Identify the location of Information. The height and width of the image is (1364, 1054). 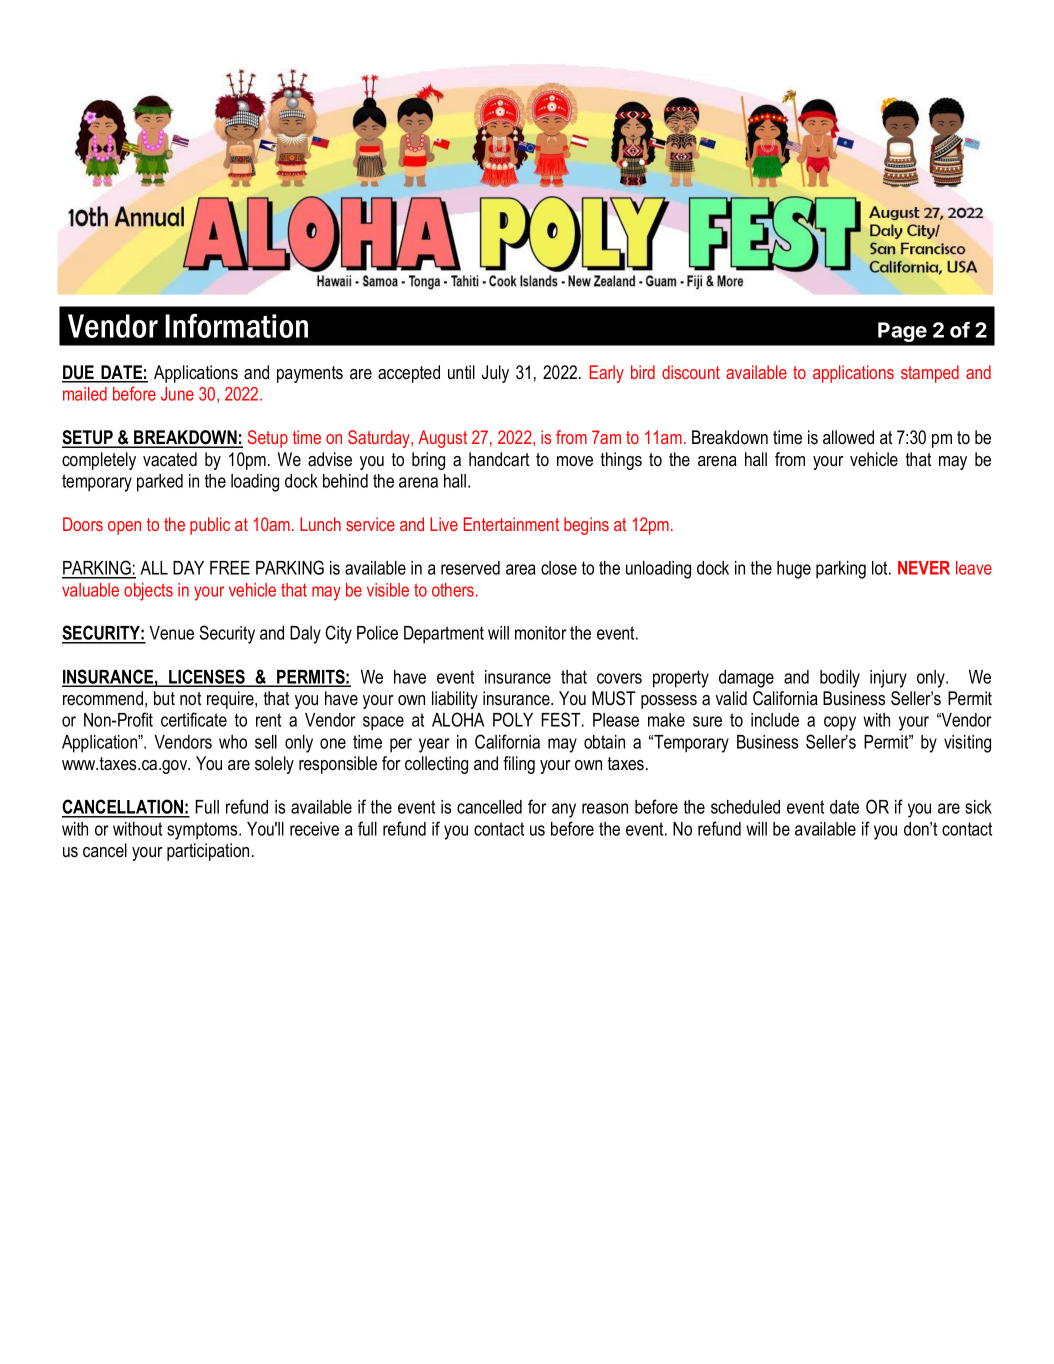
(236, 326).
